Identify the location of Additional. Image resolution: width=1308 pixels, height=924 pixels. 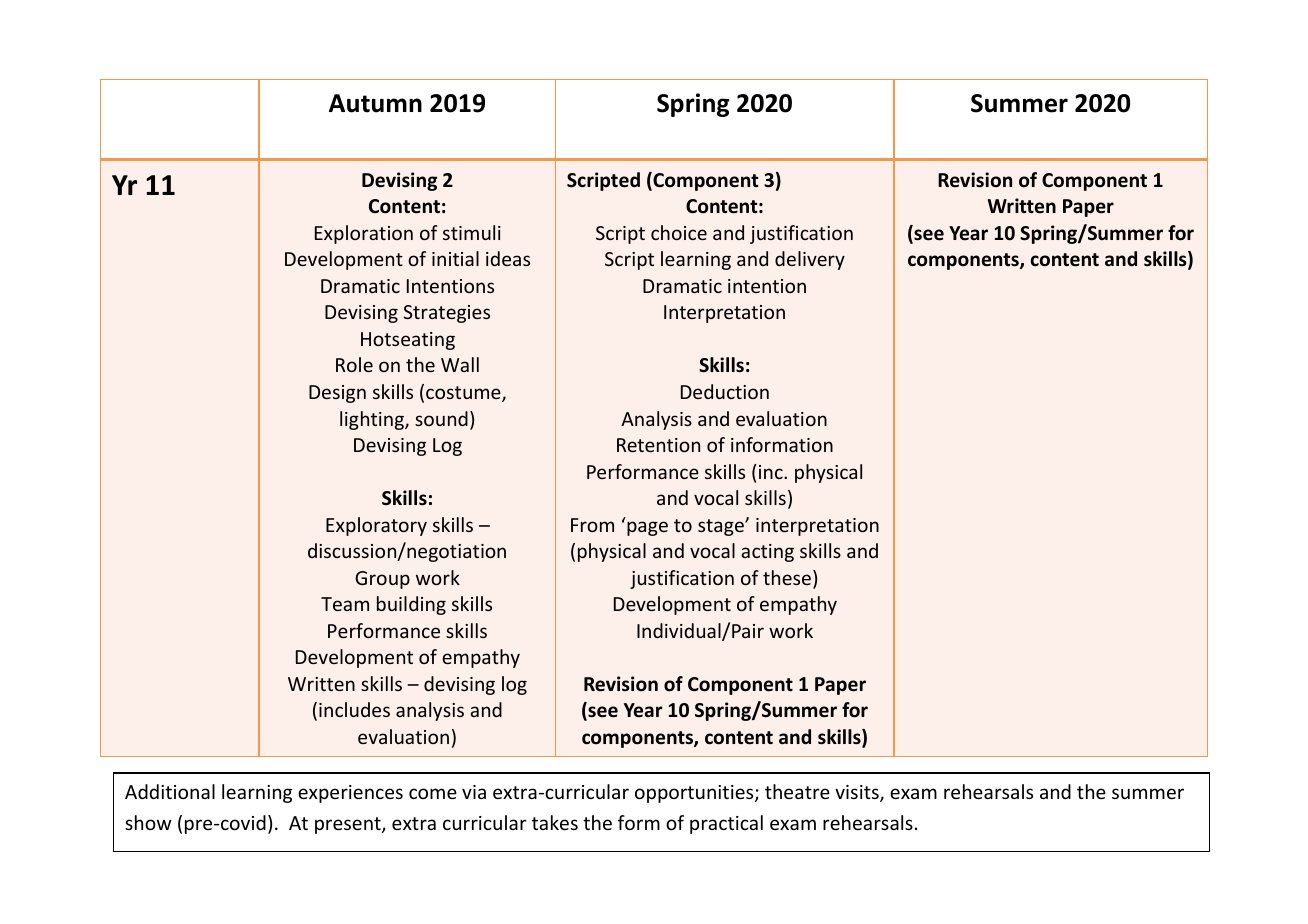
(170, 791).
